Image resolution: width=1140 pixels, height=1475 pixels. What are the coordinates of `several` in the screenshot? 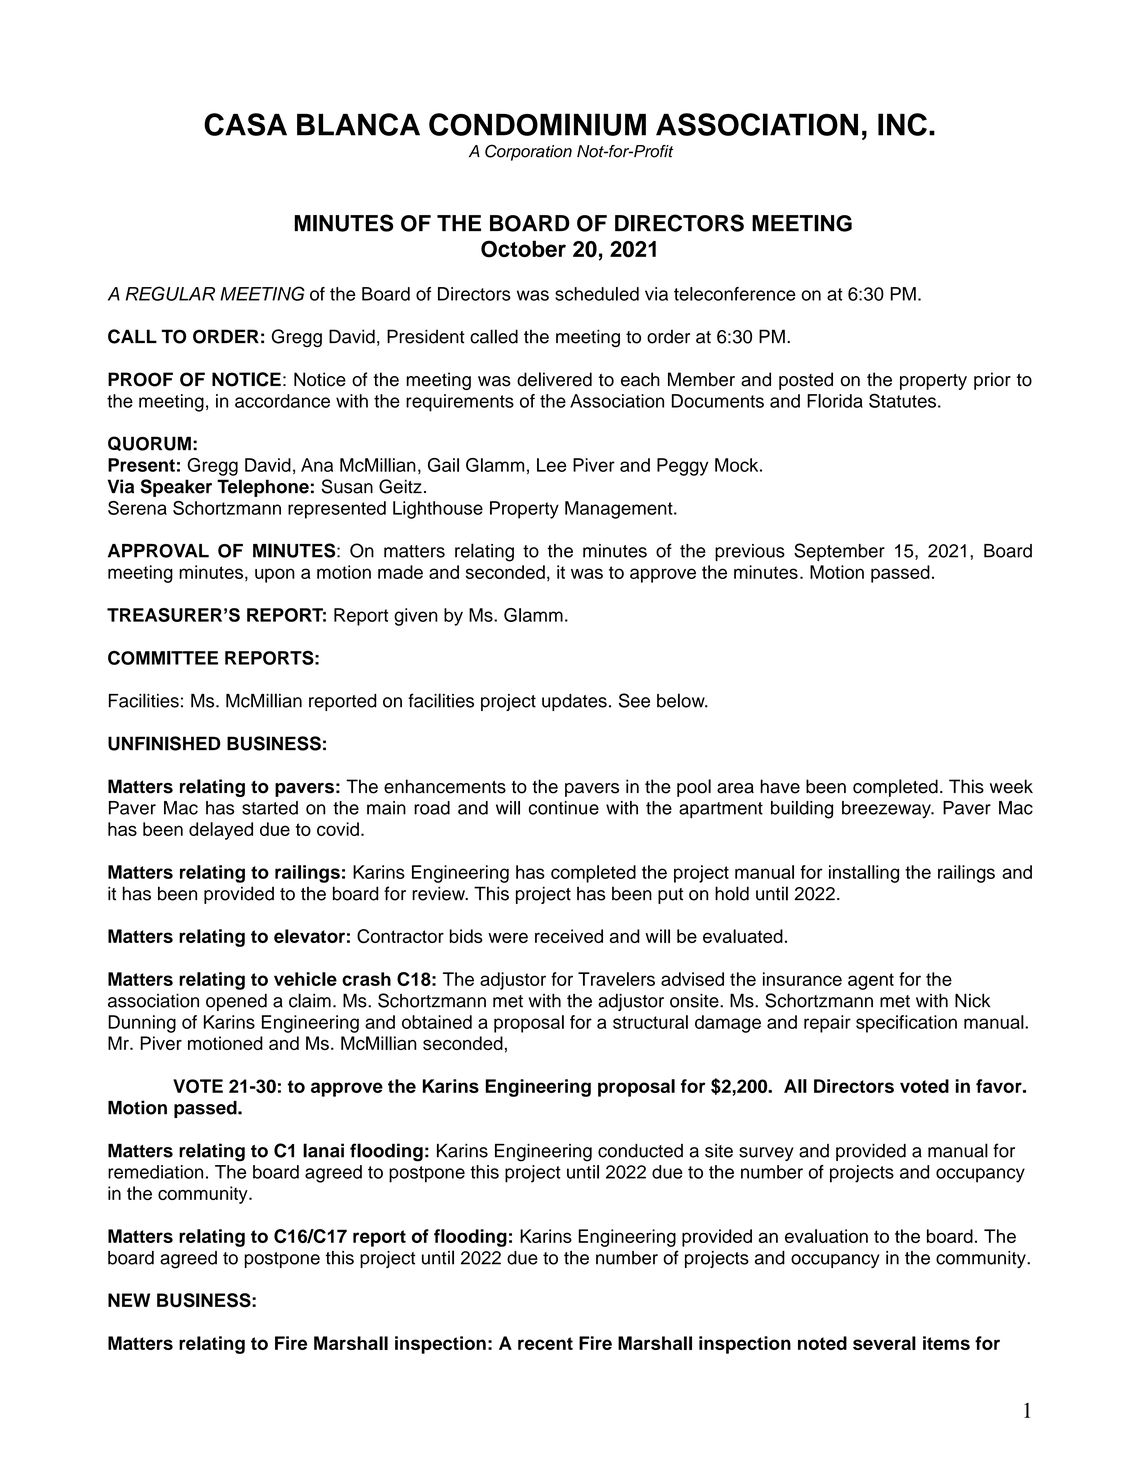 It's located at (884, 1343).
